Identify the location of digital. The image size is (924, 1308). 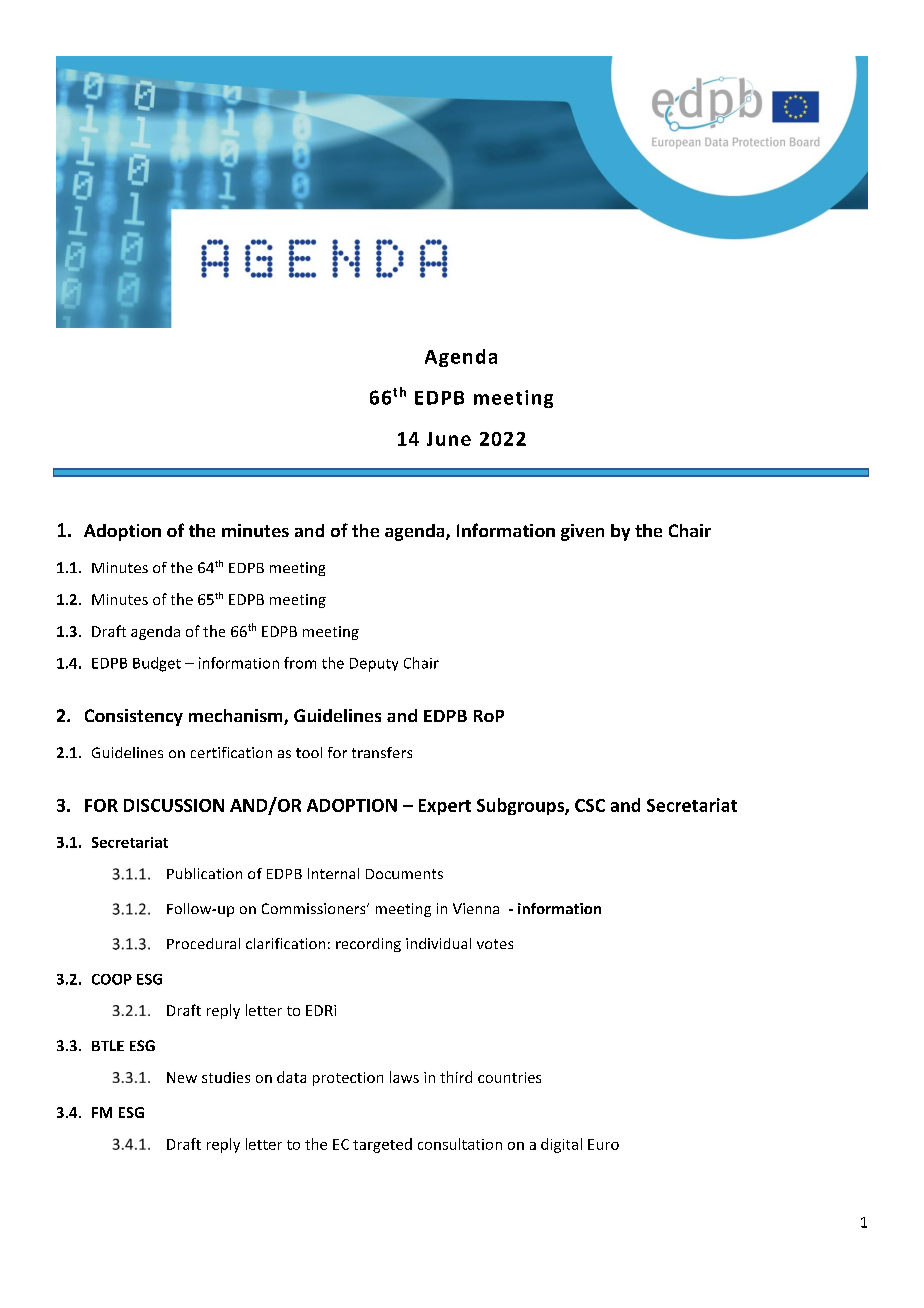
(561, 1145).
